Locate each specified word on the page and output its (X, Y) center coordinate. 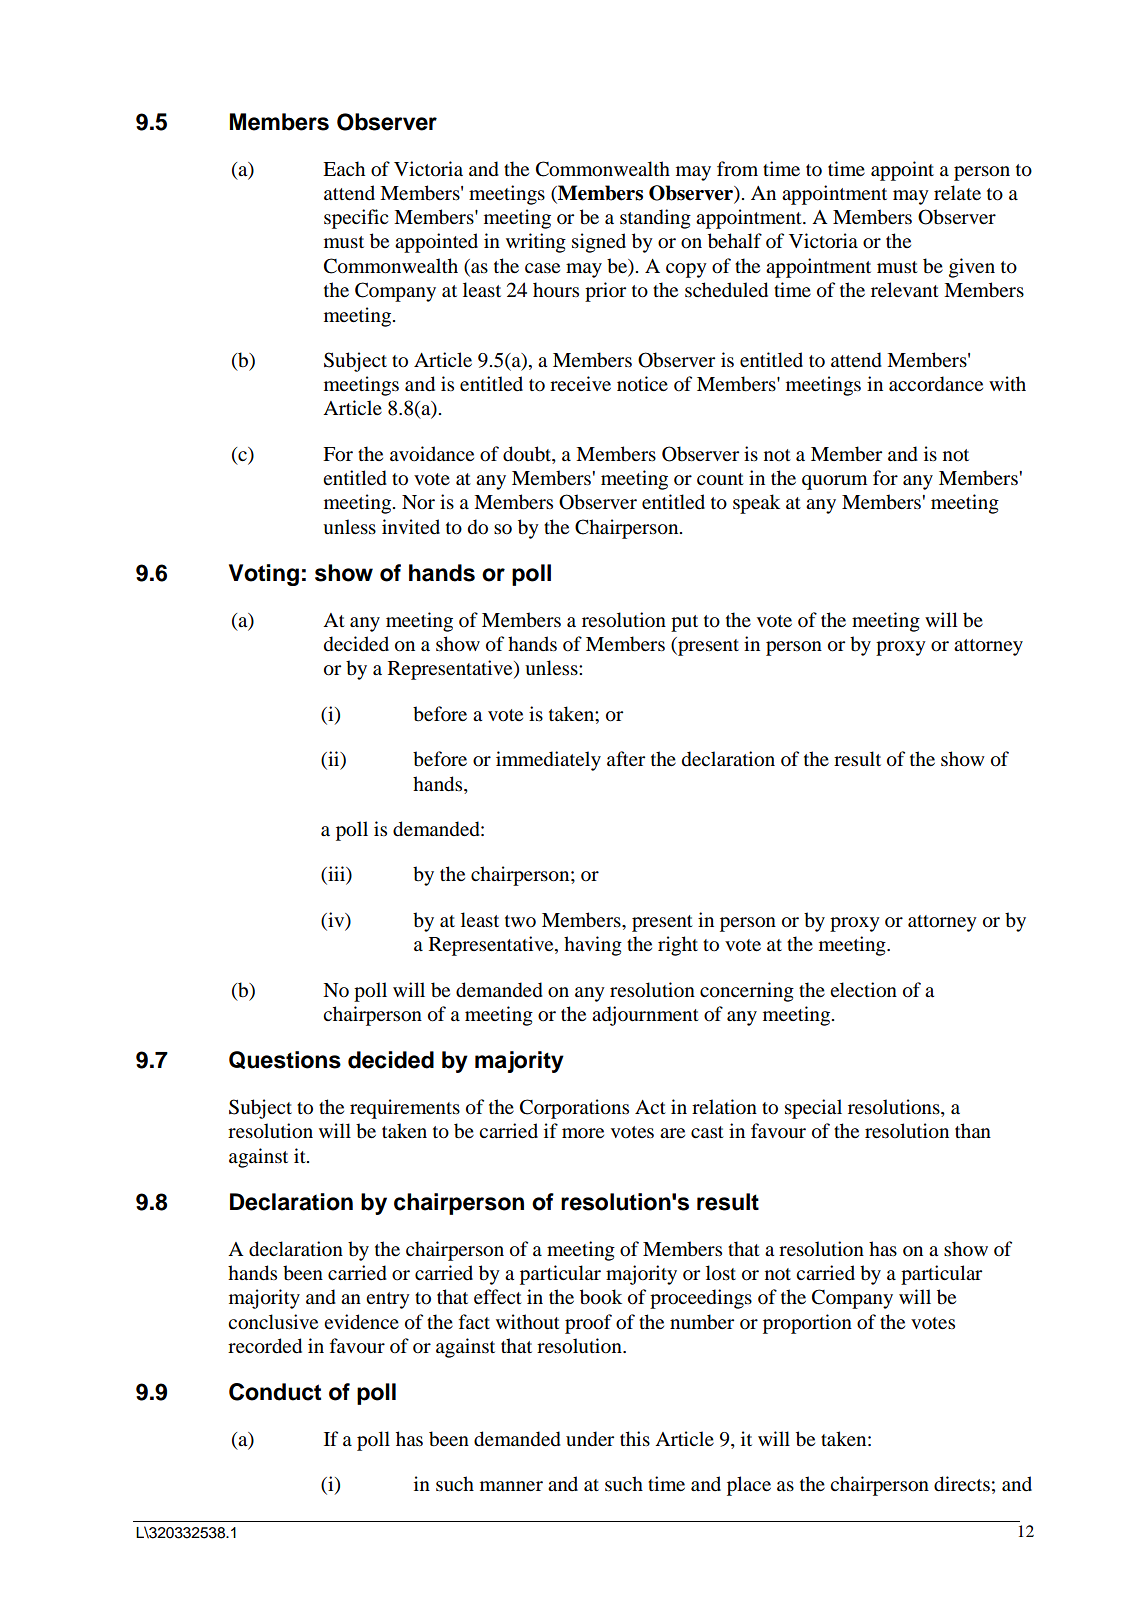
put (684, 623)
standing (655, 219)
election (863, 990)
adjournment (645, 1016)
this (635, 1438)
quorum (834, 482)
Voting (264, 575)
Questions (285, 1060)
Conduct (275, 1392)
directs (962, 1484)
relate (957, 193)
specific (356, 219)
